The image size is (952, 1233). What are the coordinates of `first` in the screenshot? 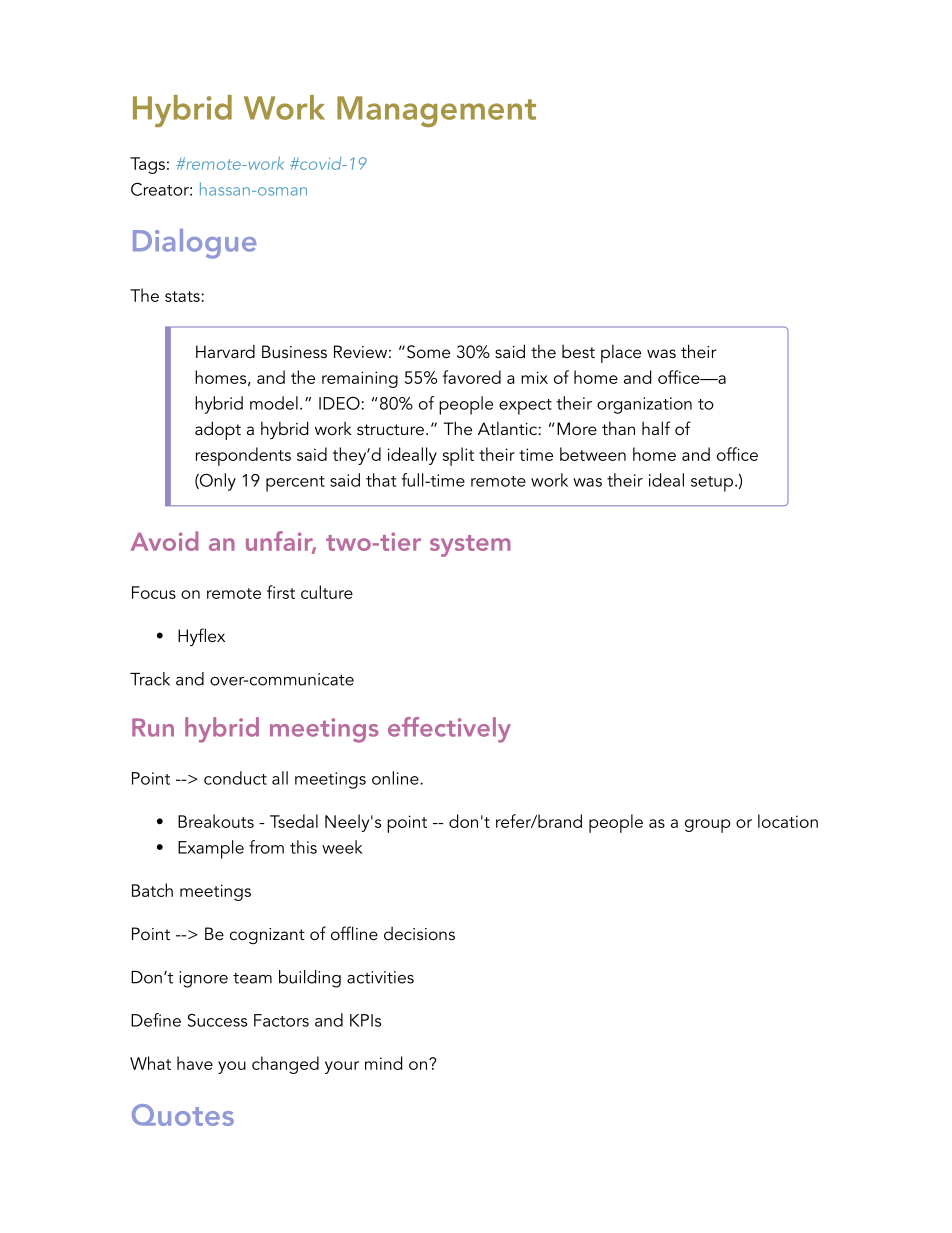 It's located at (281, 592).
